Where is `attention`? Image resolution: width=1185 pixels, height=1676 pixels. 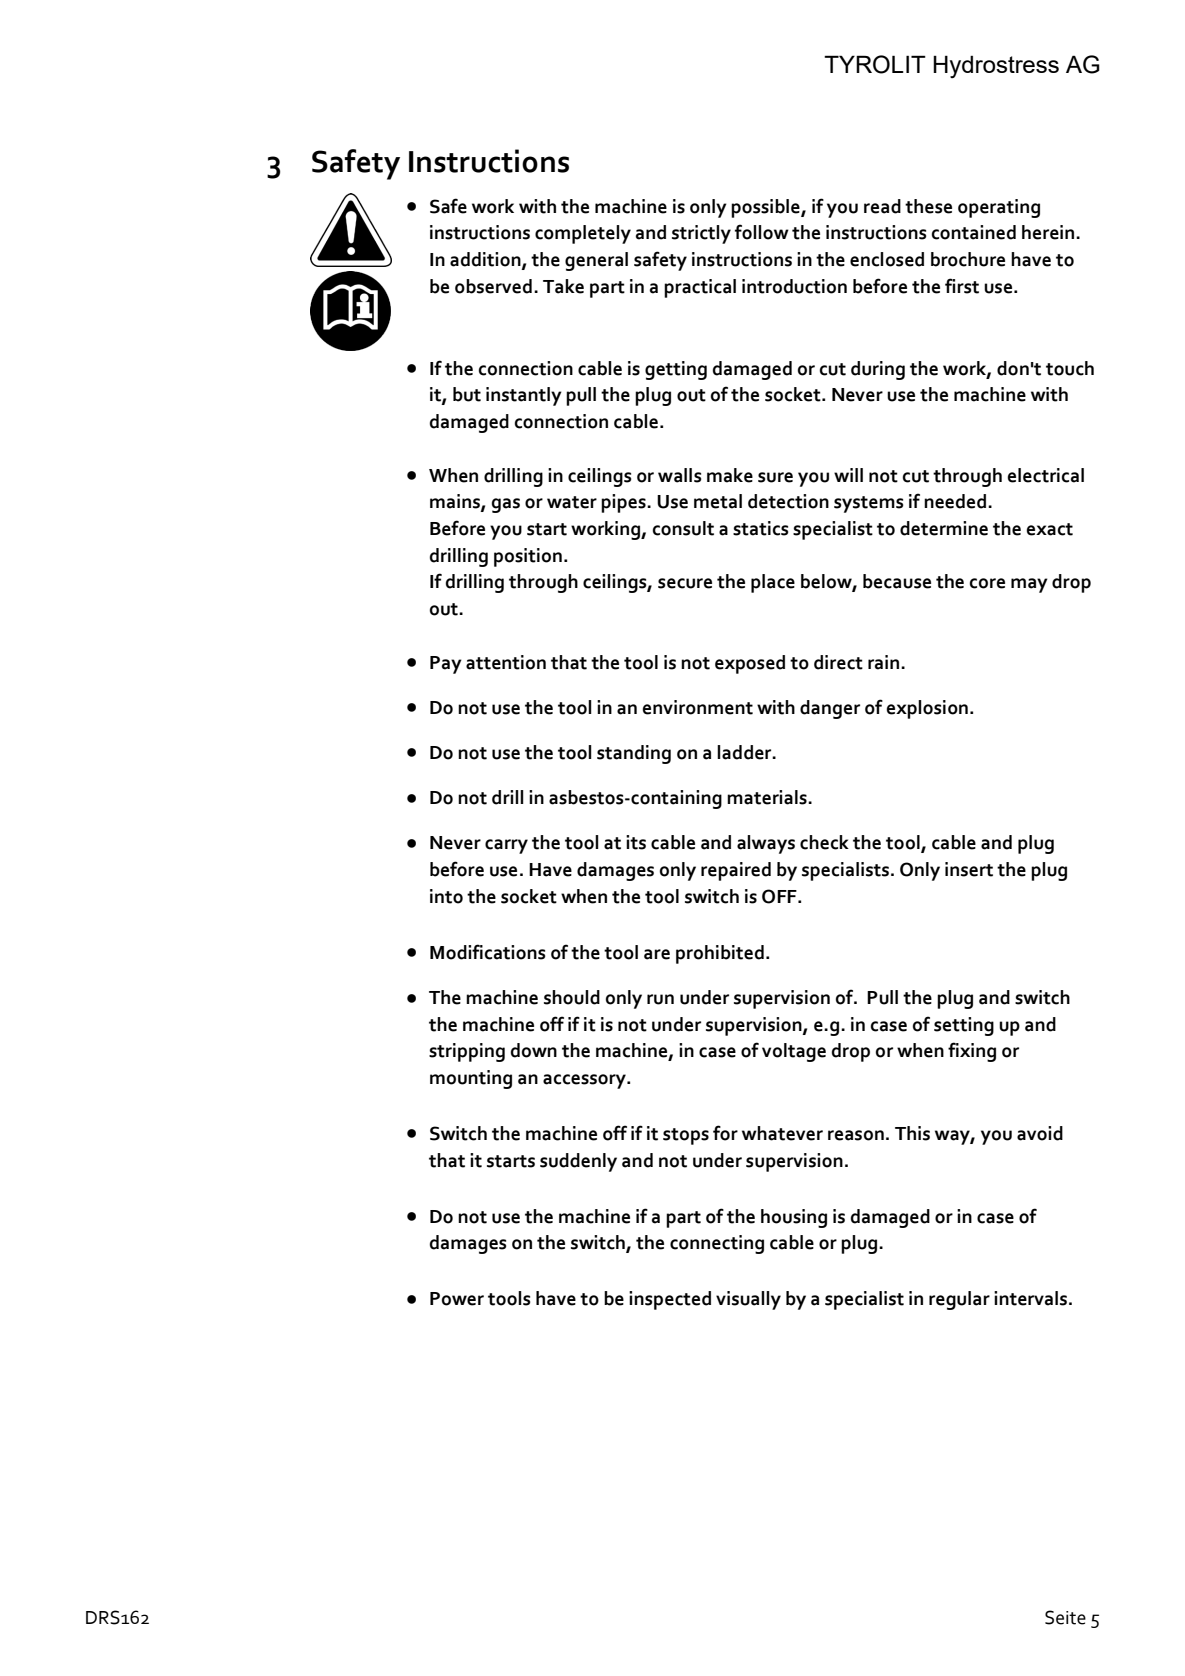
attention is located at coordinates (506, 662).
